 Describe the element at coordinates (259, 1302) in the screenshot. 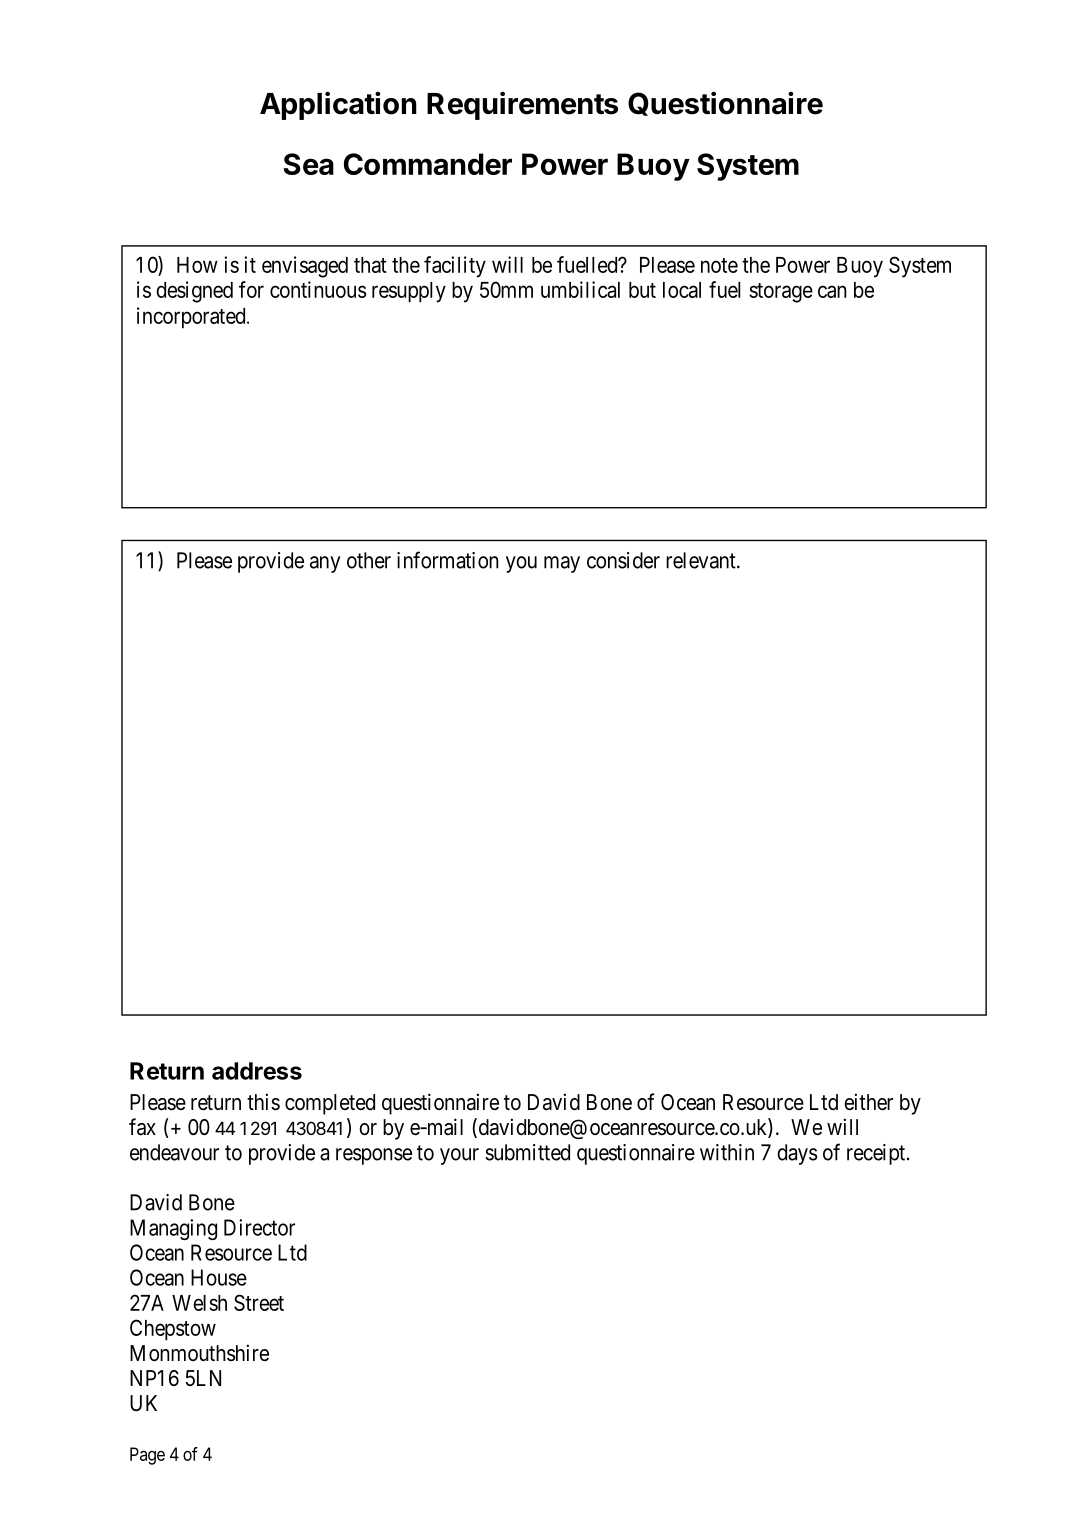

I see `Street` at that location.
